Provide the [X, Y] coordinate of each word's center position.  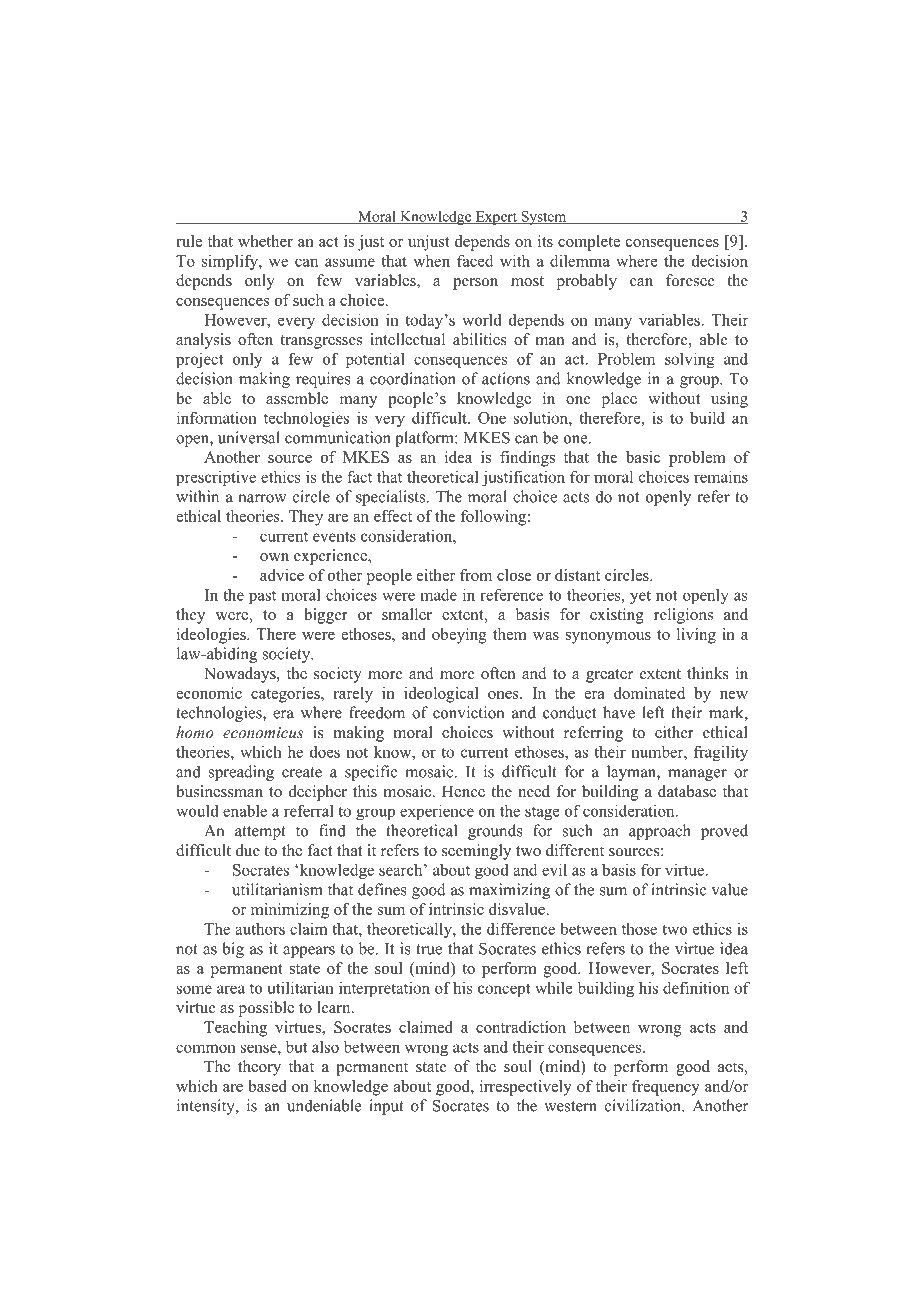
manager [697, 775]
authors [260, 928]
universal [249, 437]
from [476, 575]
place [619, 400]
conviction [468, 712]
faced [475, 260]
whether [265, 241]
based [267, 1086]
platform [425, 439]
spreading [241, 773]
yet [640, 597]
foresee [690, 280]
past [262, 597]
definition [696, 987]
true [429, 949]
